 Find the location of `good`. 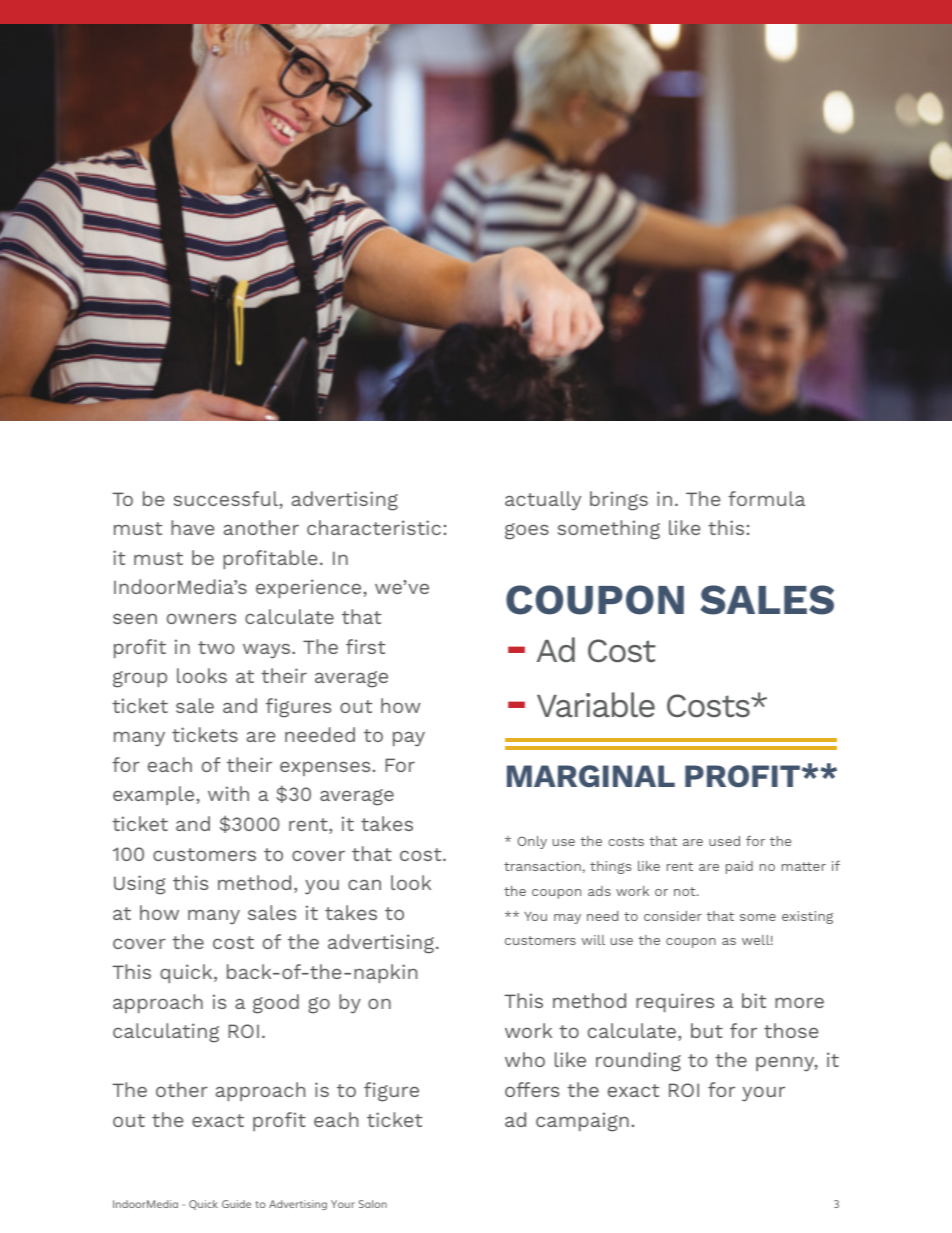

good is located at coordinates (276, 1004).
